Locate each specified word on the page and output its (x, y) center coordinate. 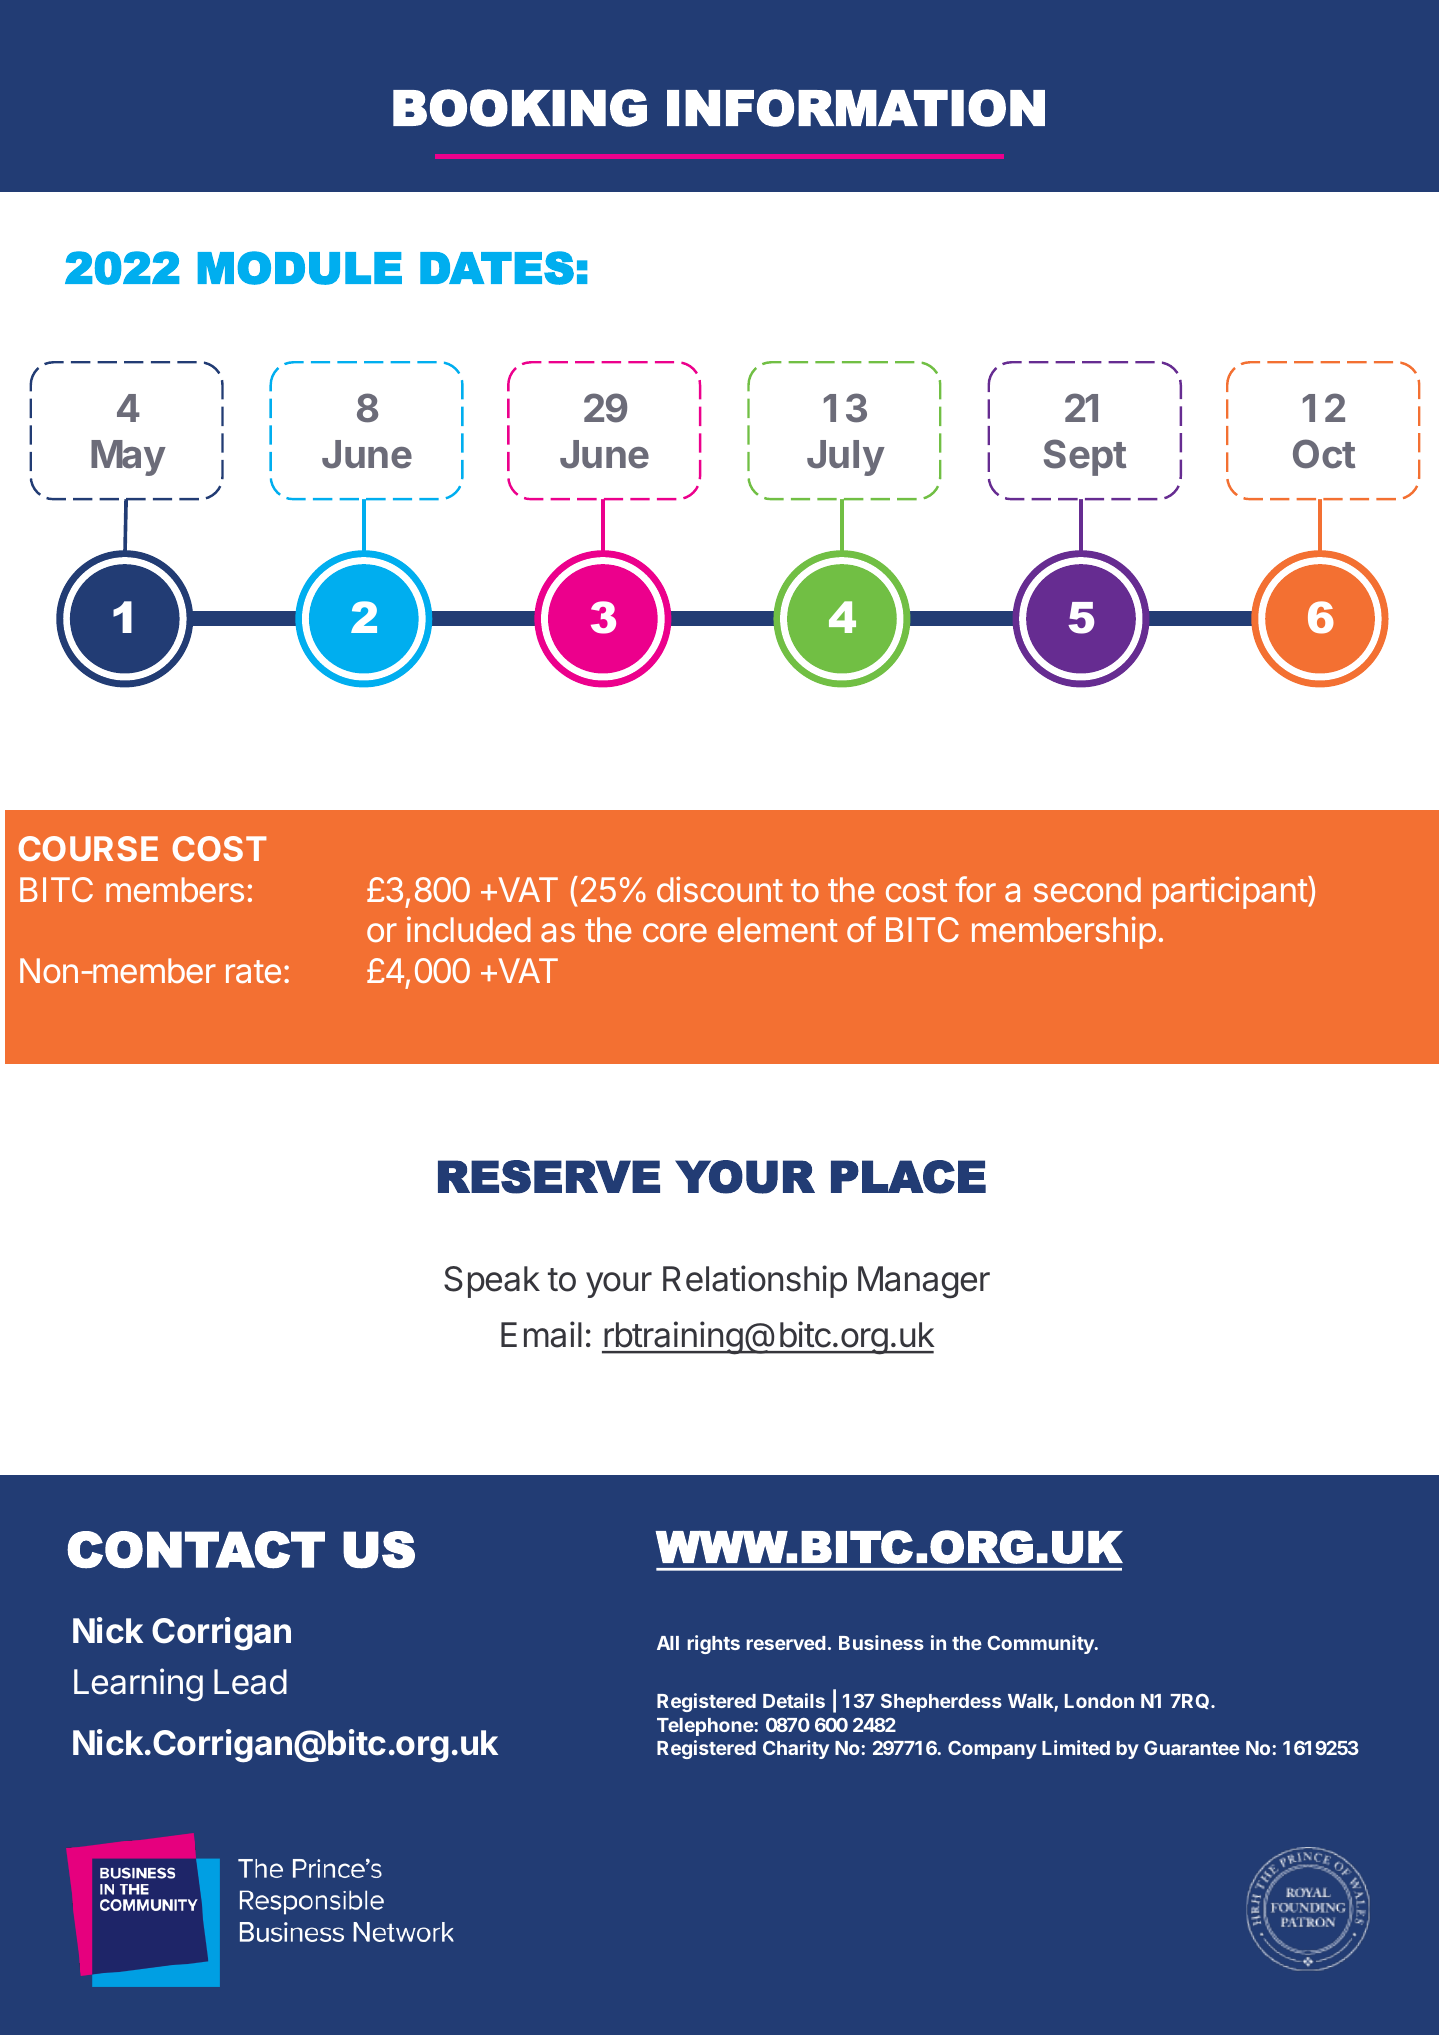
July (846, 458)
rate (253, 971)
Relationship (755, 1281)
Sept (1085, 457)
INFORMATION (856, 108)
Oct (1324, 454)
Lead (250, 1682)
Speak (492, 1282)
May (128, 458)
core (675, 932)
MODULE (300, 268)
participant (1230, 892)
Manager (924, 1282)
